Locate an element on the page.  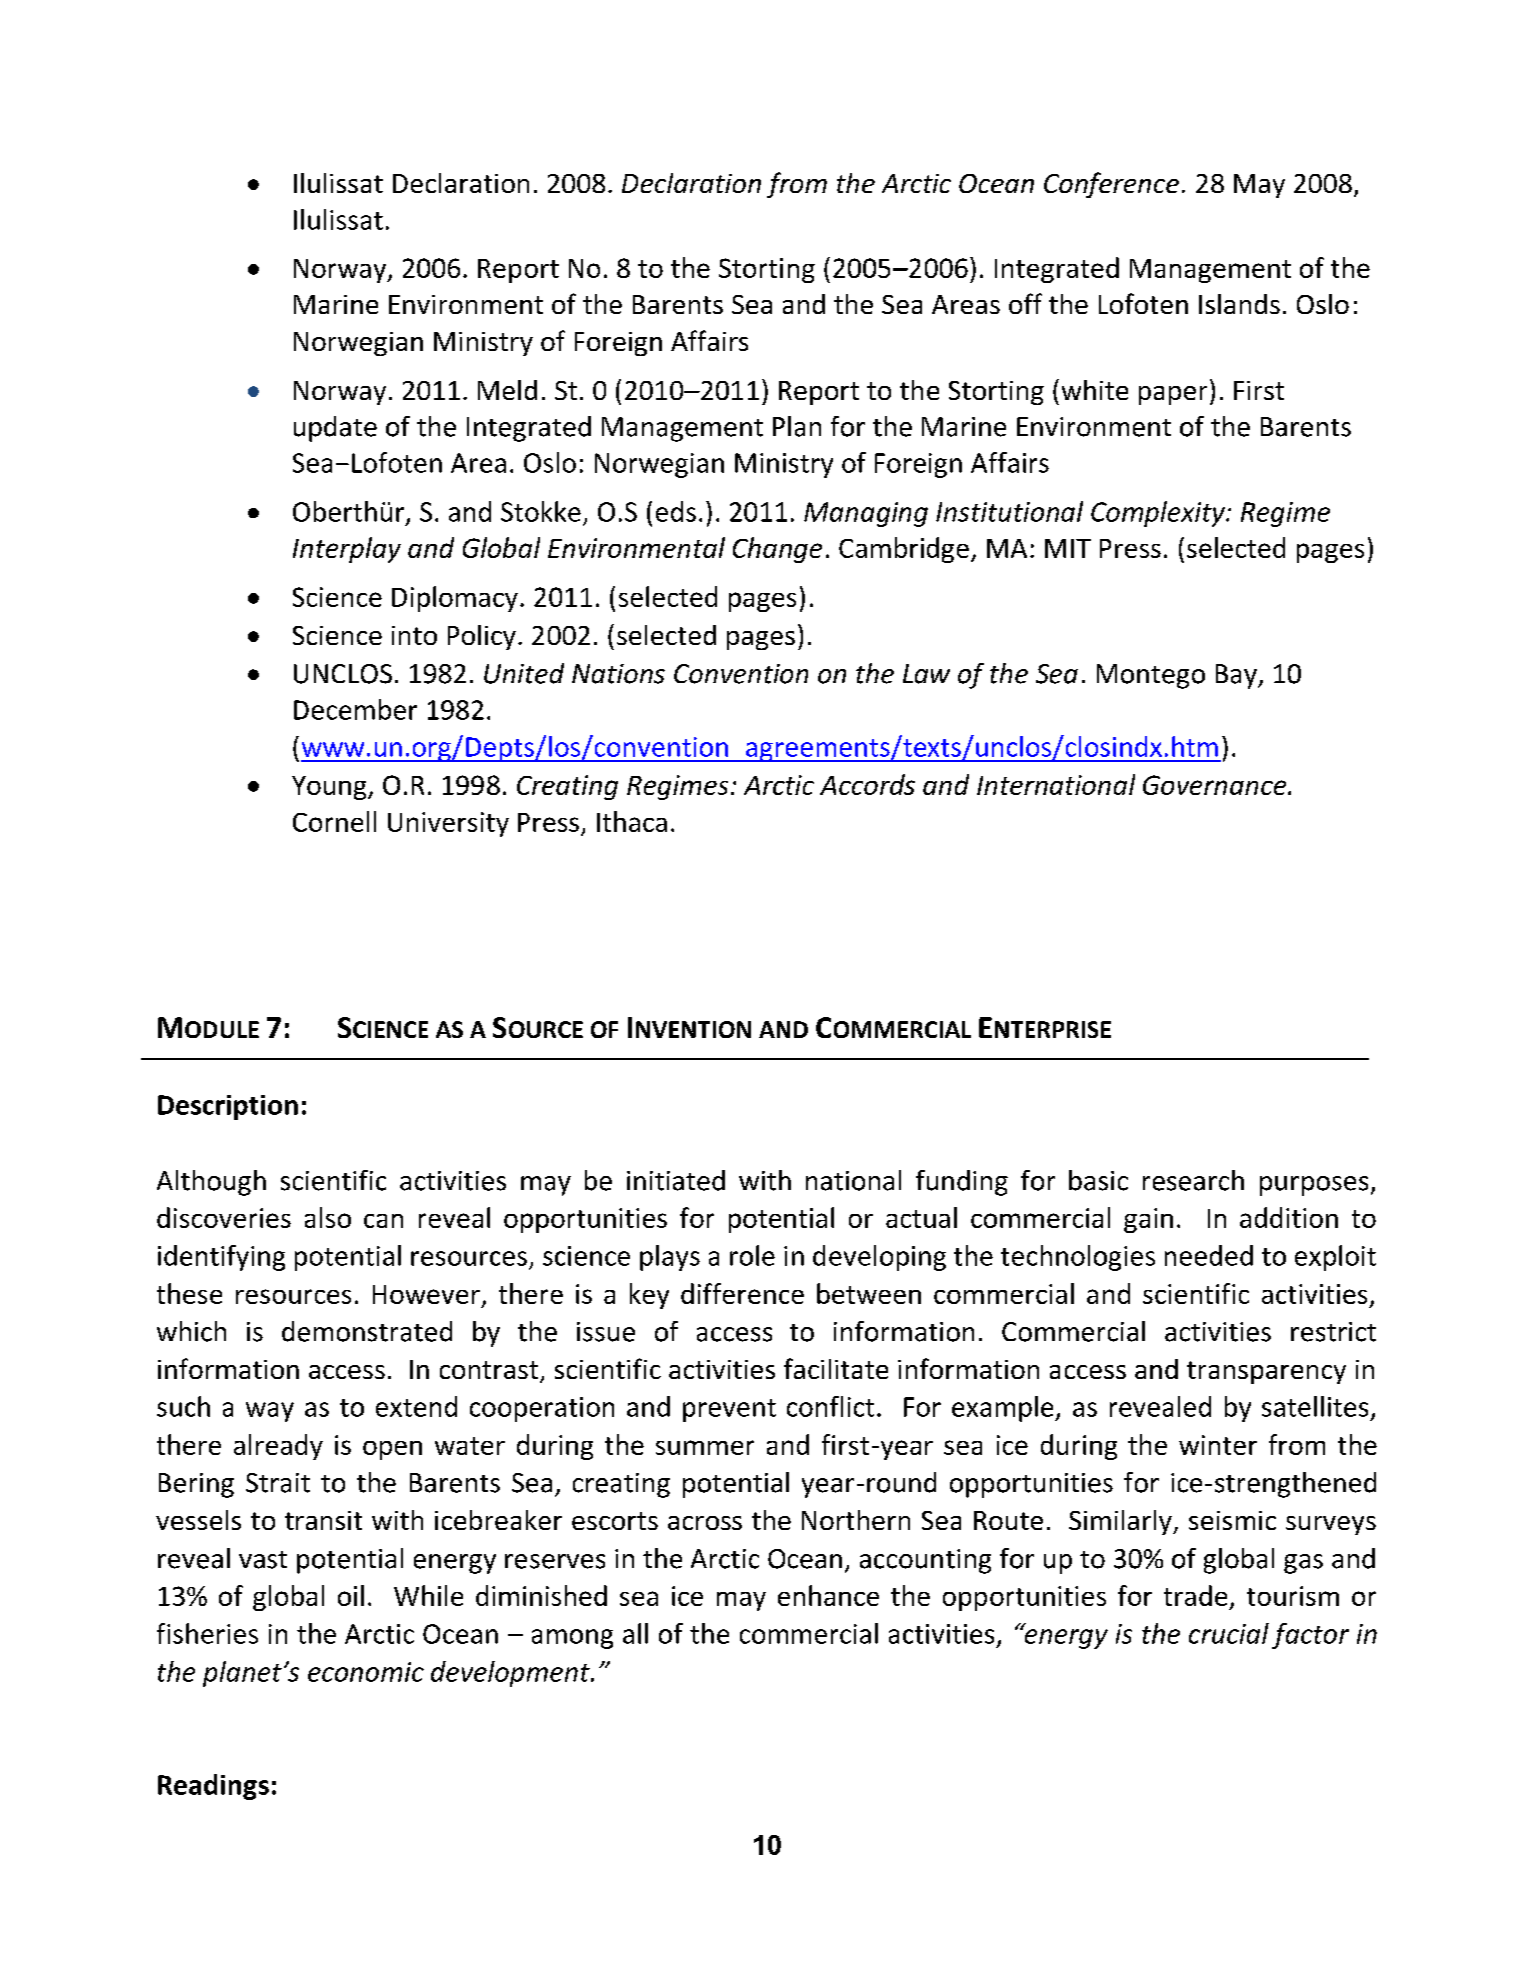
Description is located at coordinates (228, 1107).
